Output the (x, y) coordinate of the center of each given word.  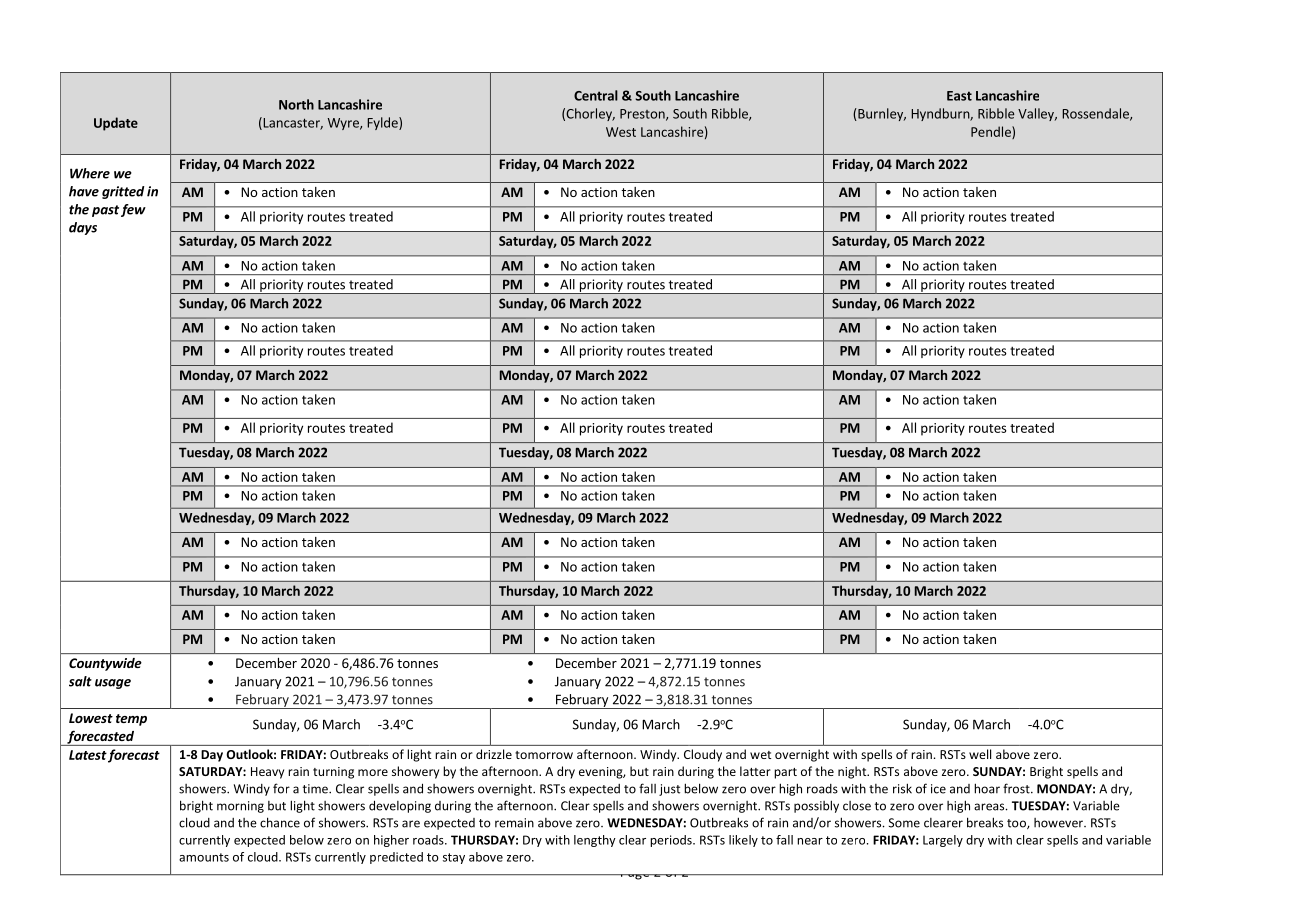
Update (116, 124)
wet (760, 755)
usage (113, 684)
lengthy (595, 841)
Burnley (881, 114)
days (83, 228)
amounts (204, 857)
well (980, 754)
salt (80, 681)
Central (596, 95)
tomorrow (544, 755)
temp (131, 720)
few (133, 210)
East (959, 96)
